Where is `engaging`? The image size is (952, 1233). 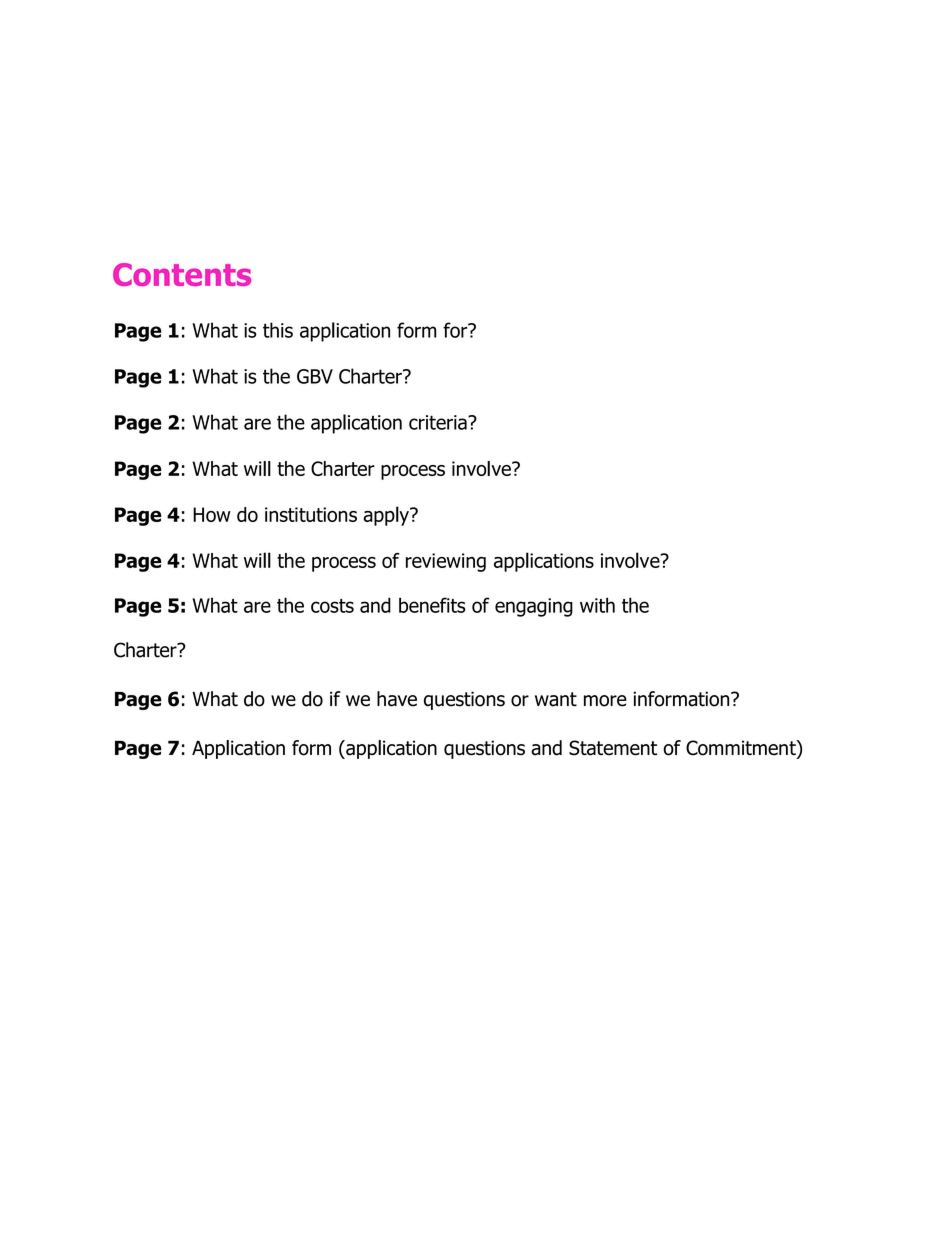 engaging is located at coordinates (534, 607).
